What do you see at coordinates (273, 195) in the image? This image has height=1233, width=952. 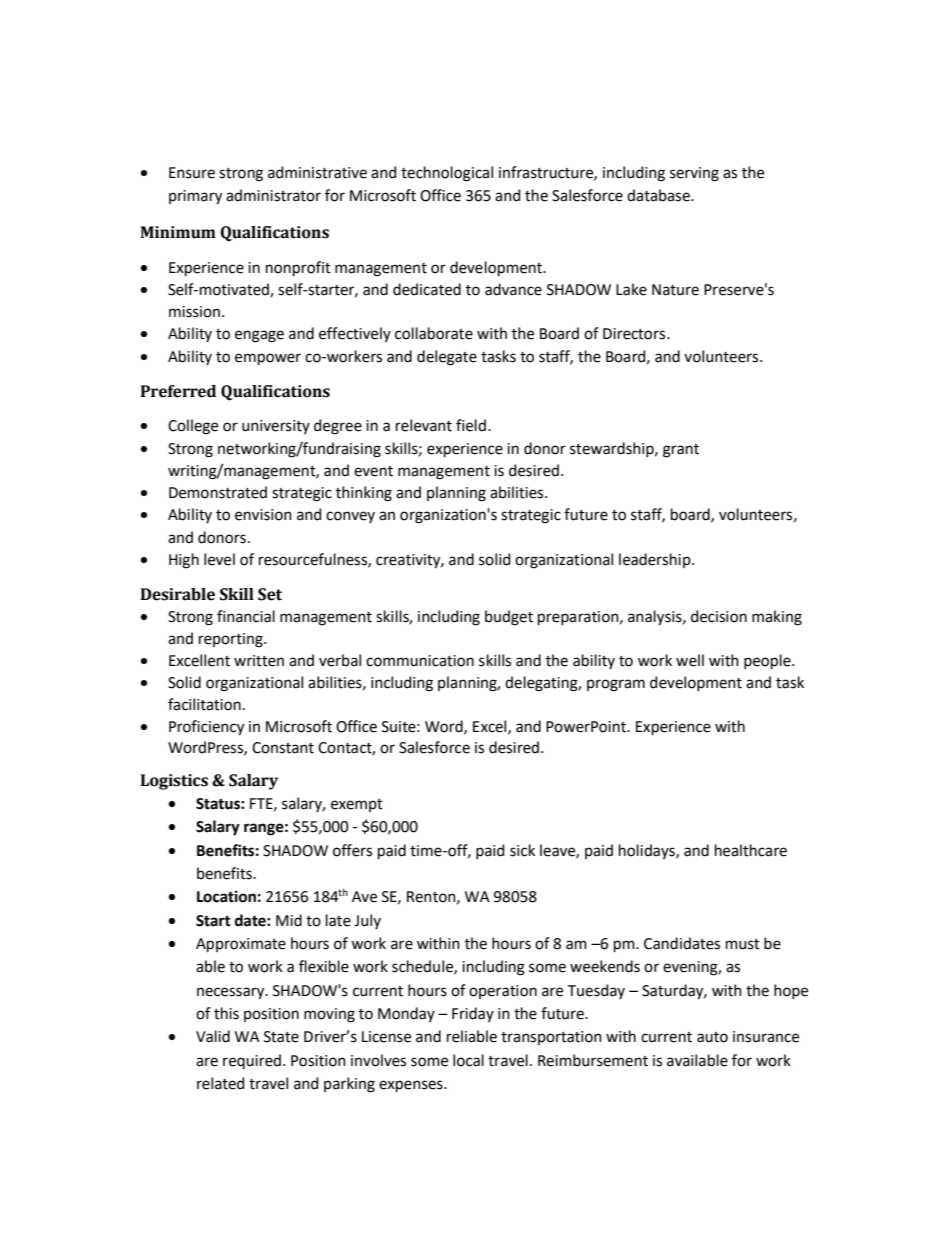 I see `administrator` at bounding box center [273, 195].
